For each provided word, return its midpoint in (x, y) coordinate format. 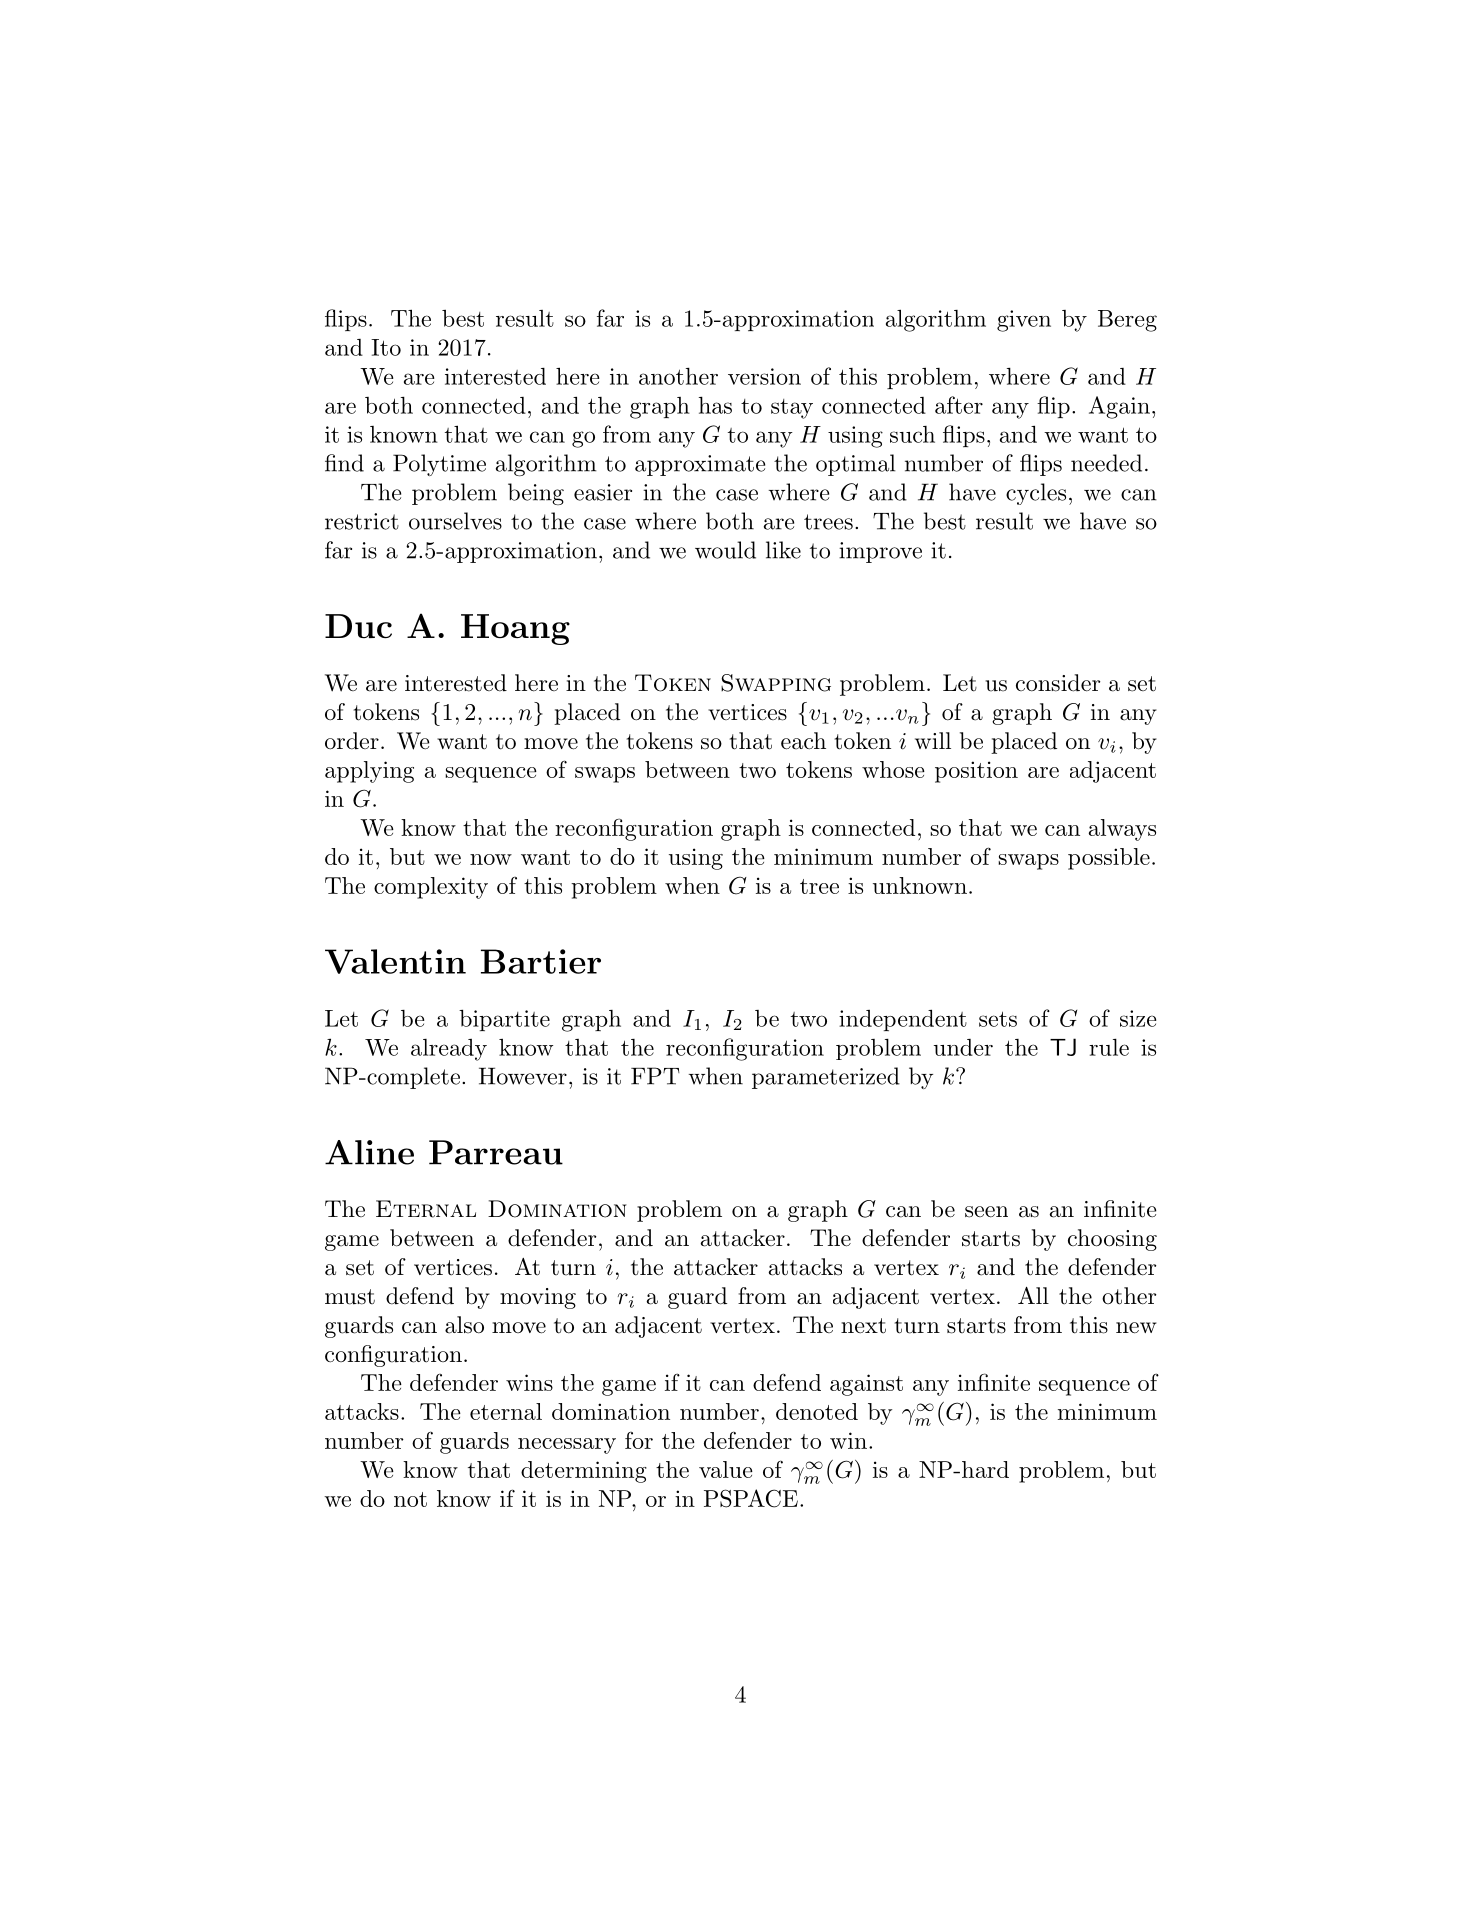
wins (529, 1382)
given (1024, 321)
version (764, 376)
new (1136, 1328)
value (726, 1469)
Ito (386, 347)
